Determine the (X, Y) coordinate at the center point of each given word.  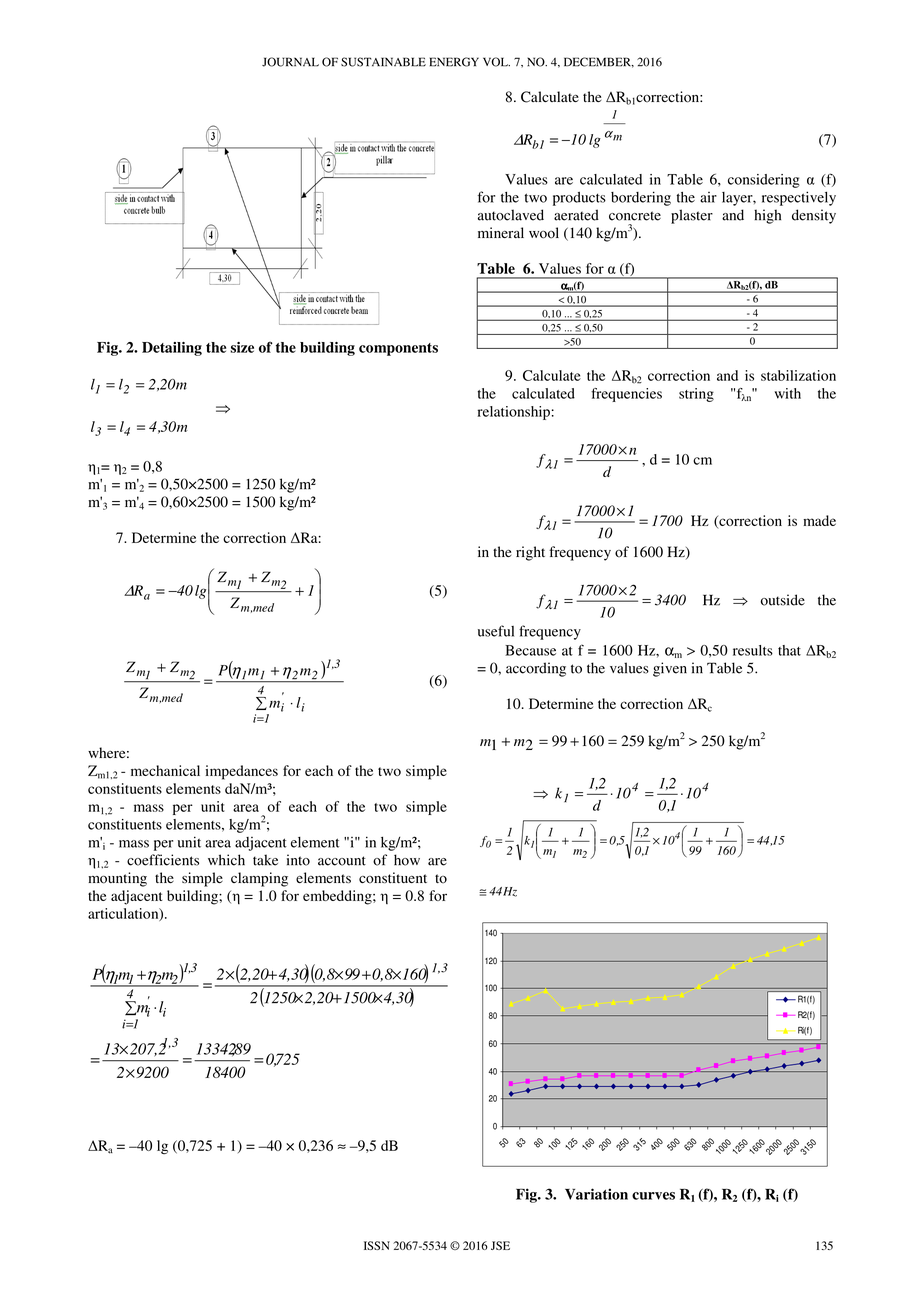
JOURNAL (290, 62)
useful (496, 631)
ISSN (377, 1245)
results (753, 650)
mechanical (165, 770)
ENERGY (454, 62)
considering (764, 181)
